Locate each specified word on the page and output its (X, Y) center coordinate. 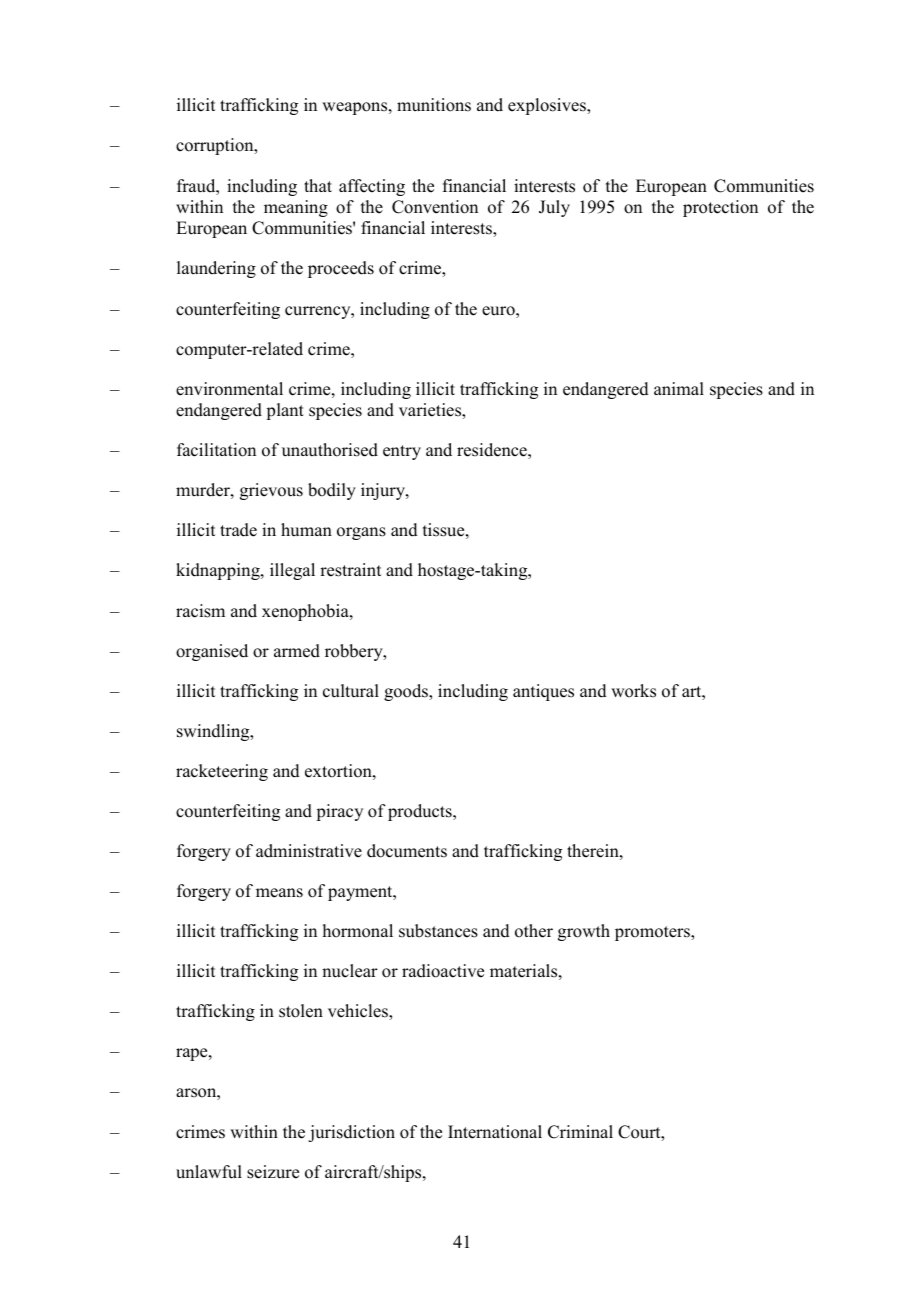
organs (361, 533)
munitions (434, 105)
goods (407, 692)
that (318, 185)
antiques (543, 692)
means (279, 893)
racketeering (222, 772)
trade (238, 530)
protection (720, 208)
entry (402, 452)
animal (679, 388)
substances (438, 931)
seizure (273, 1172)
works (633, 691)
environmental (229, 389)
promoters (653, 933)
